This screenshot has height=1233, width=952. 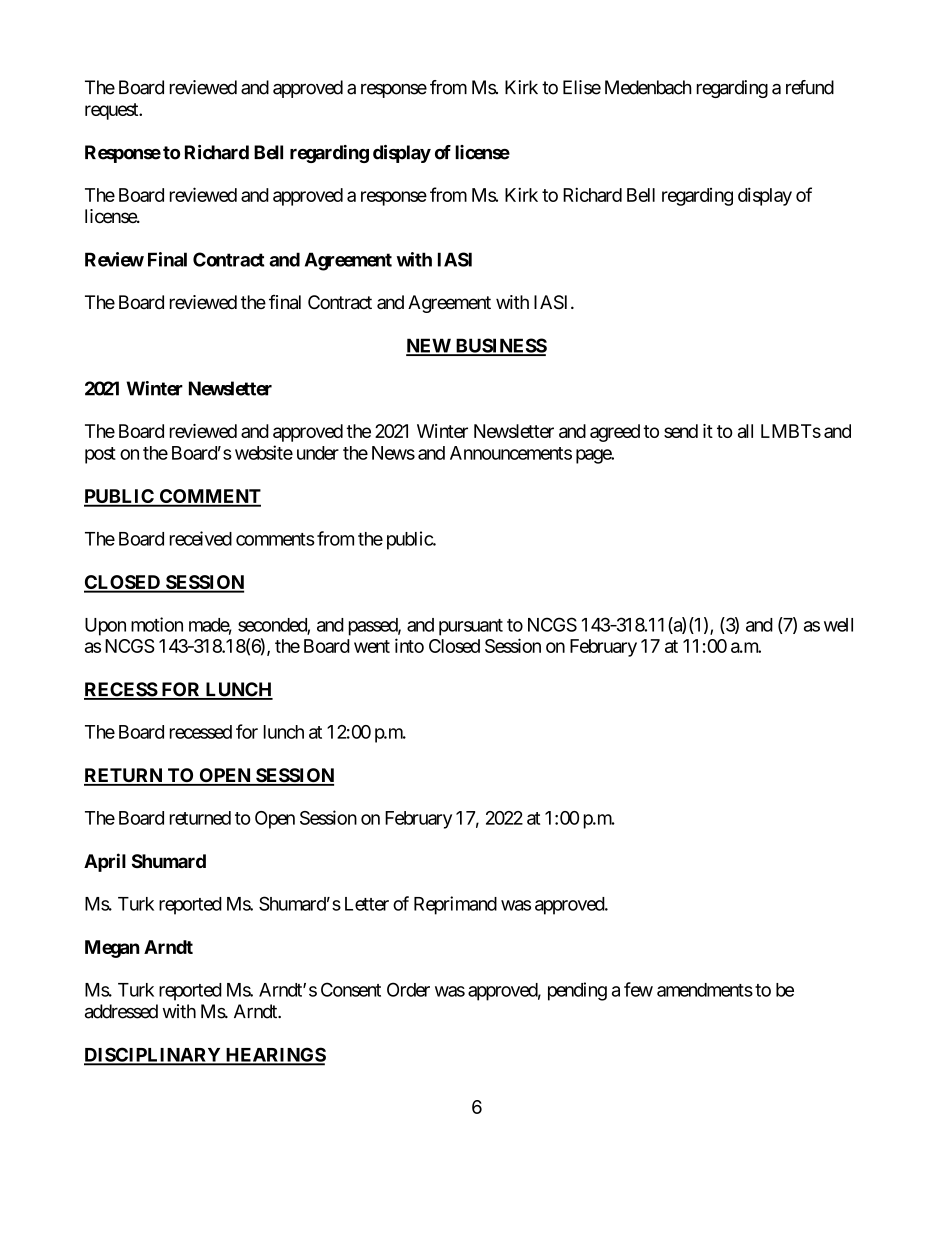 I want to click on few, so click(x=638, y=989).
